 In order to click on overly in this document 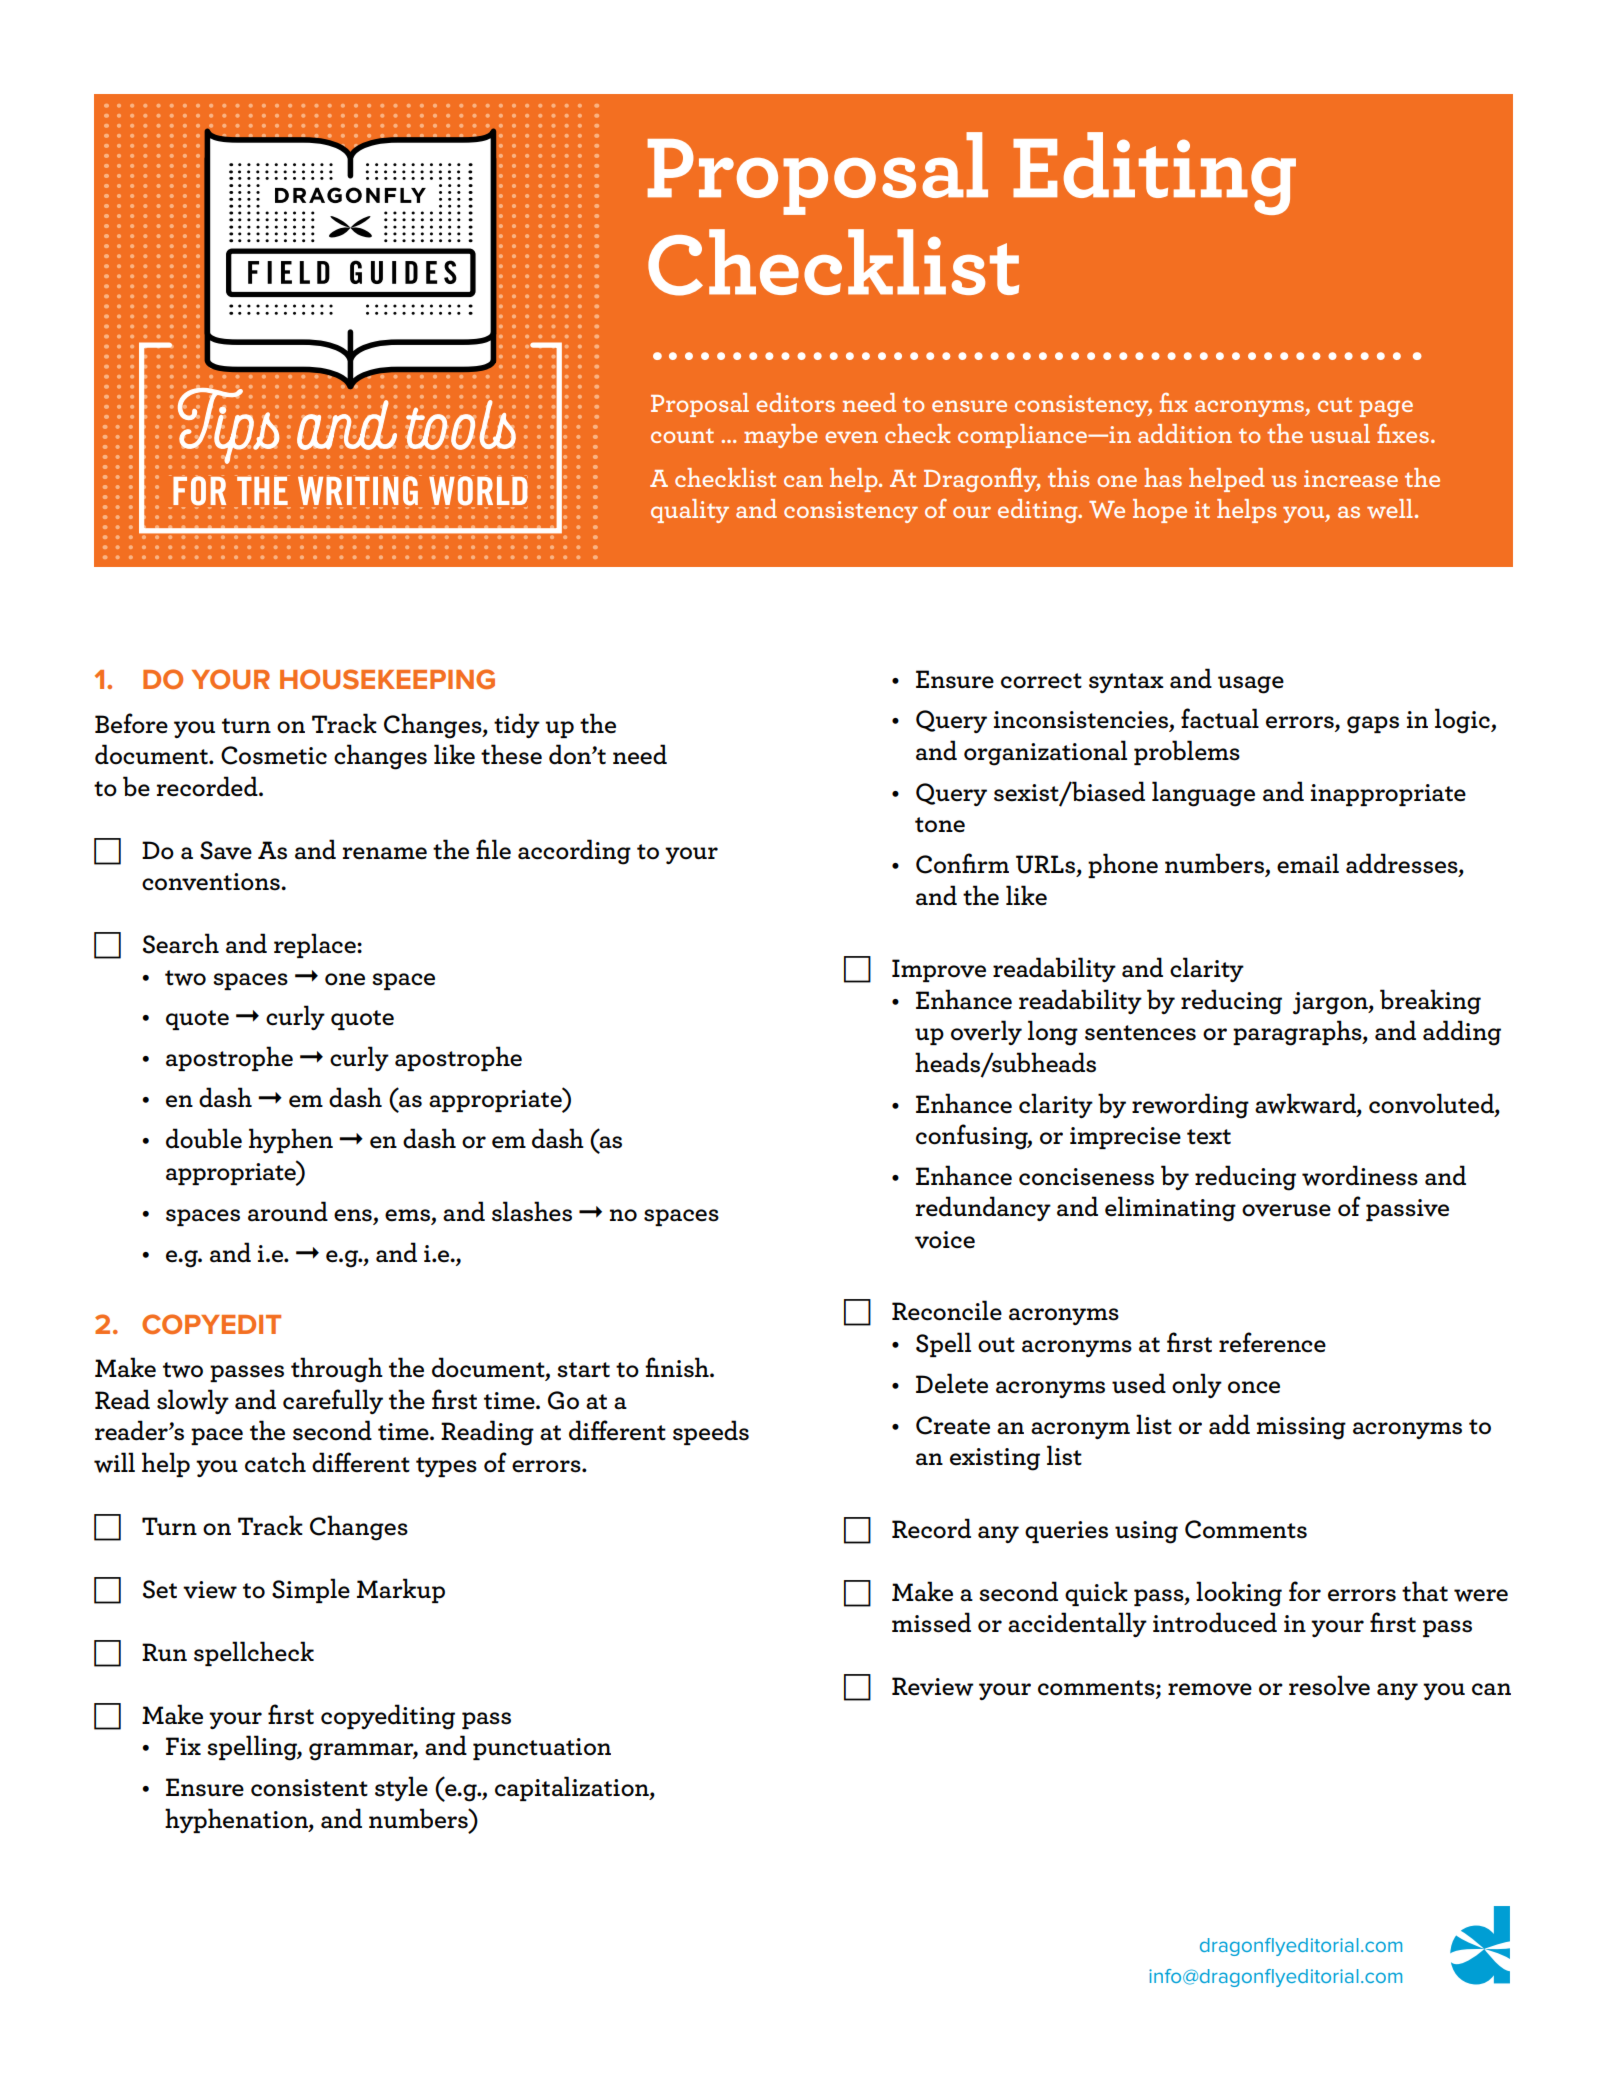, I will do `click(986, 1032)`.
